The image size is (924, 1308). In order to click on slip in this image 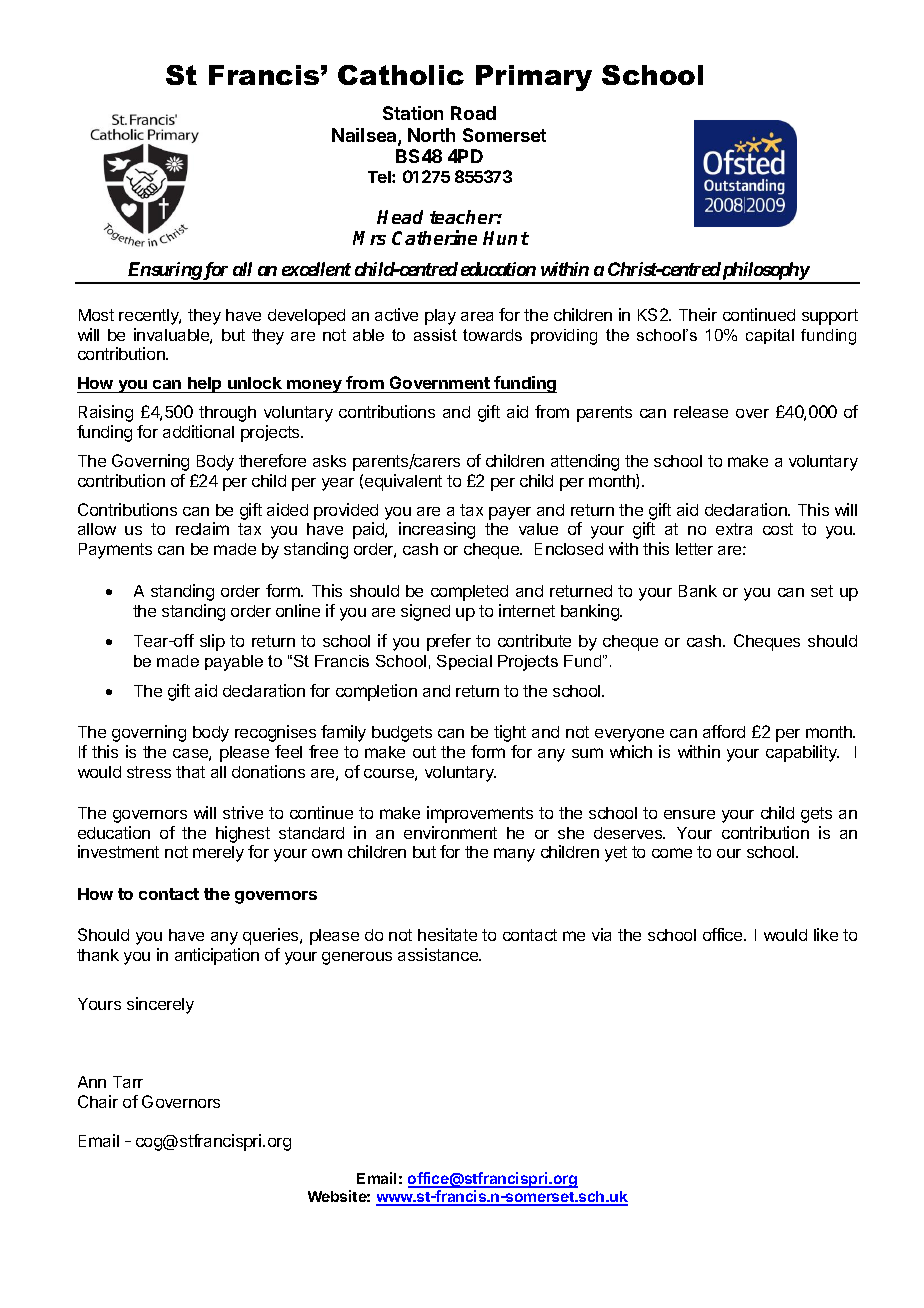, I will do `click(212, 642)`.
